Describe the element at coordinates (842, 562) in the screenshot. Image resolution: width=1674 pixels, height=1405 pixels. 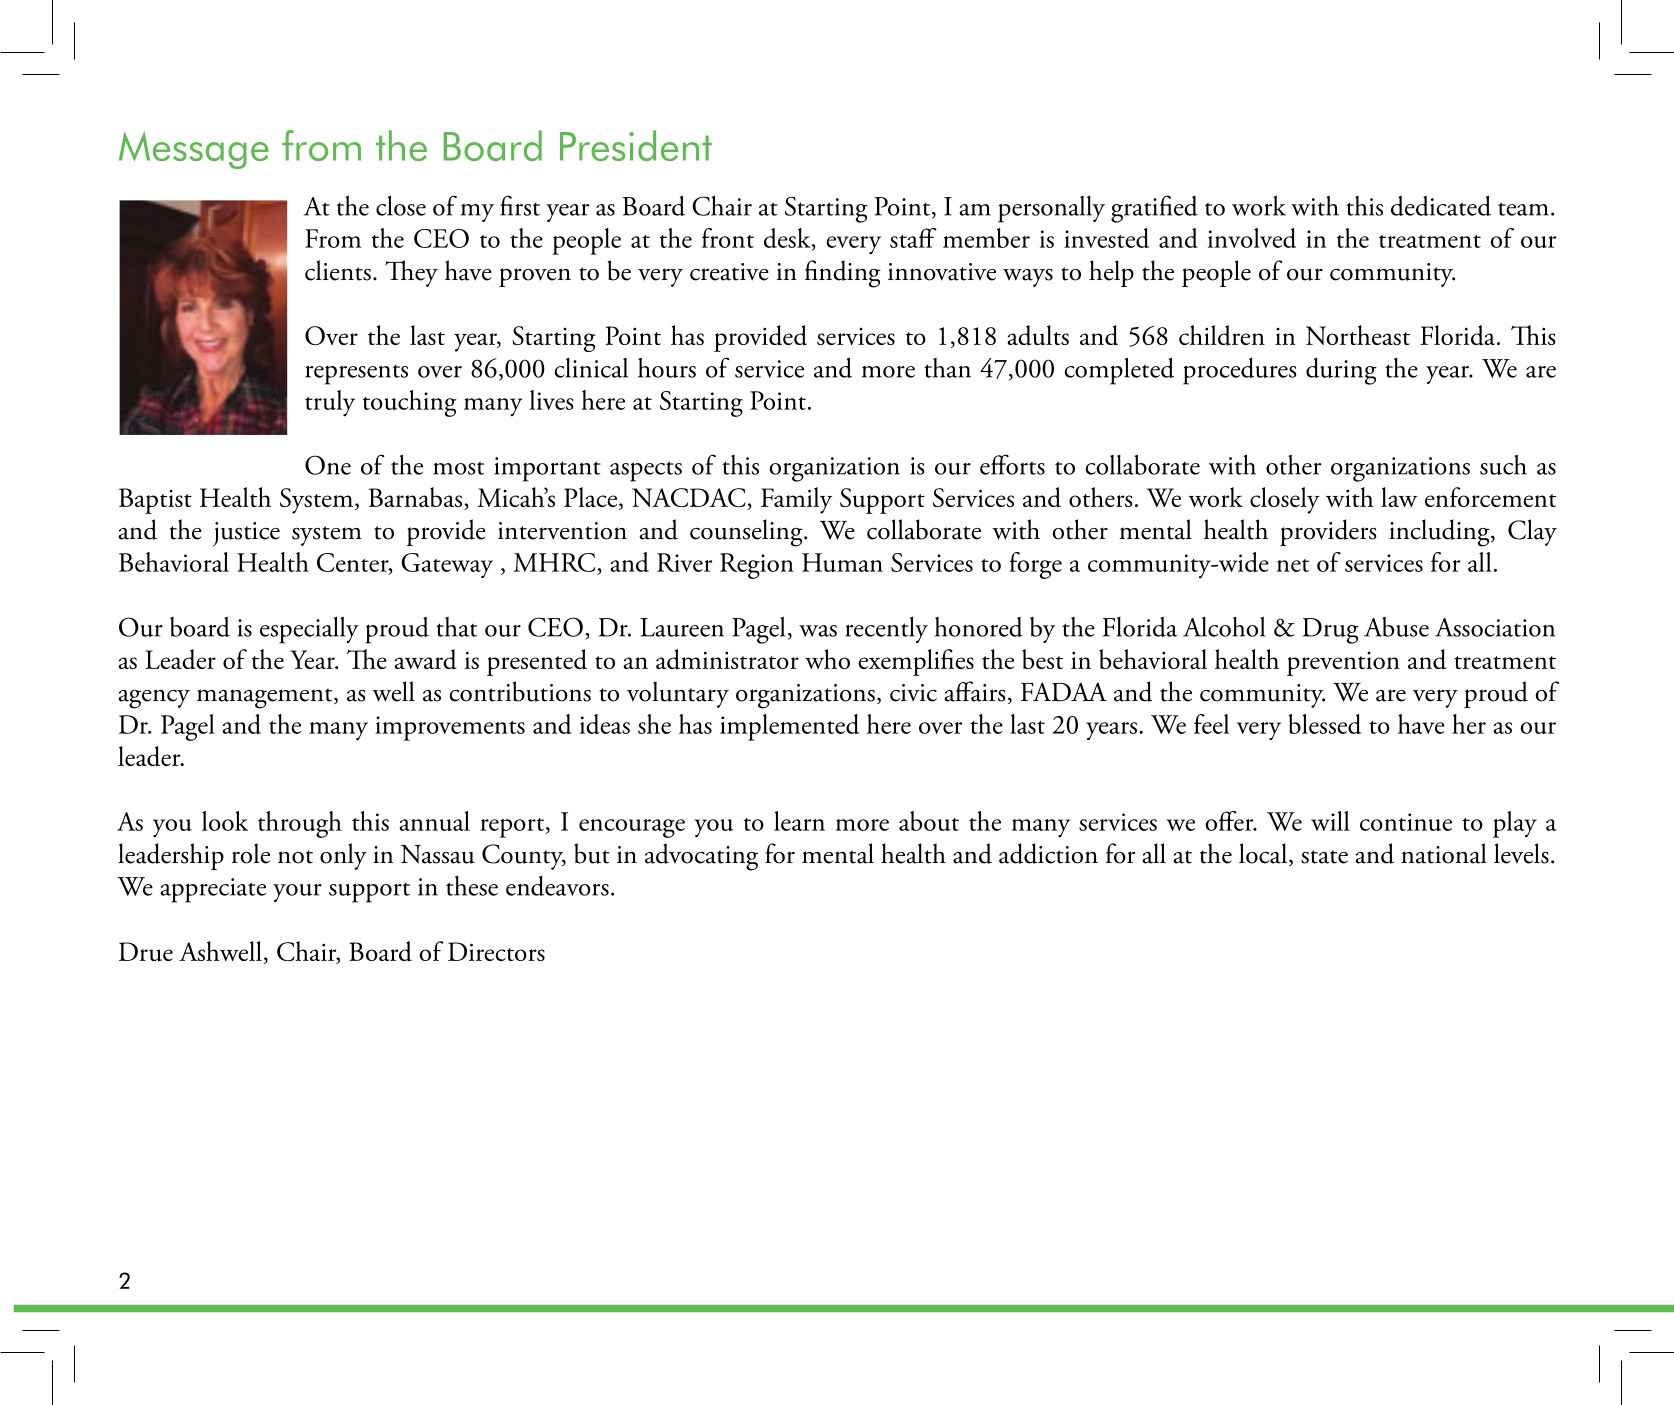
I see `Human` at that location.
